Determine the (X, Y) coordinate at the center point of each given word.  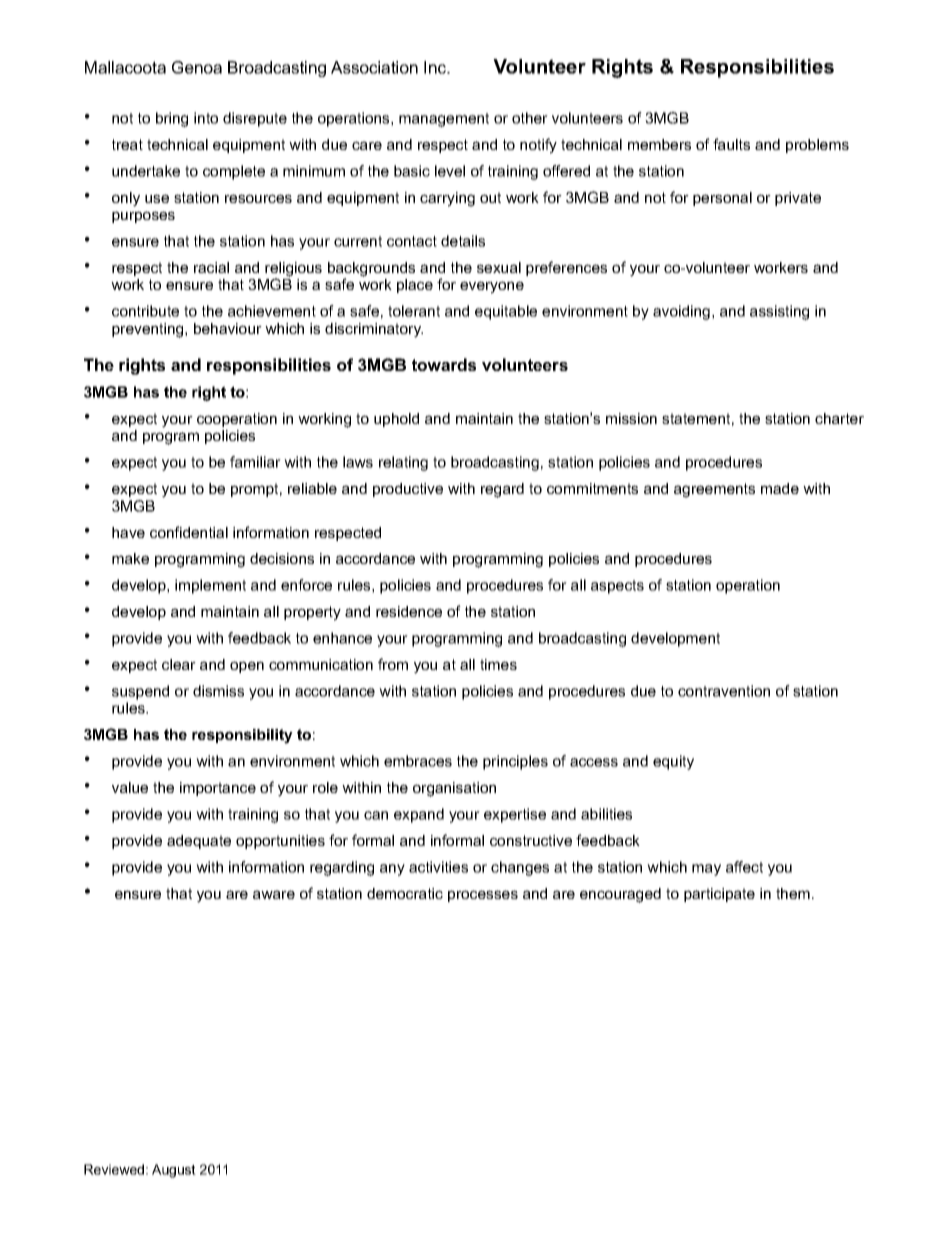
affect (744, 867)
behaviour (228, 328)
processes (483, 896)
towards (444, 364)
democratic (405, 893)
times (498, 664)
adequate (199, 842)
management (444, 120)
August (174, 1171)
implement (210, 586)
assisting (779, 312)
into (206, 118)
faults (731, 144)
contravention (724, 691)
